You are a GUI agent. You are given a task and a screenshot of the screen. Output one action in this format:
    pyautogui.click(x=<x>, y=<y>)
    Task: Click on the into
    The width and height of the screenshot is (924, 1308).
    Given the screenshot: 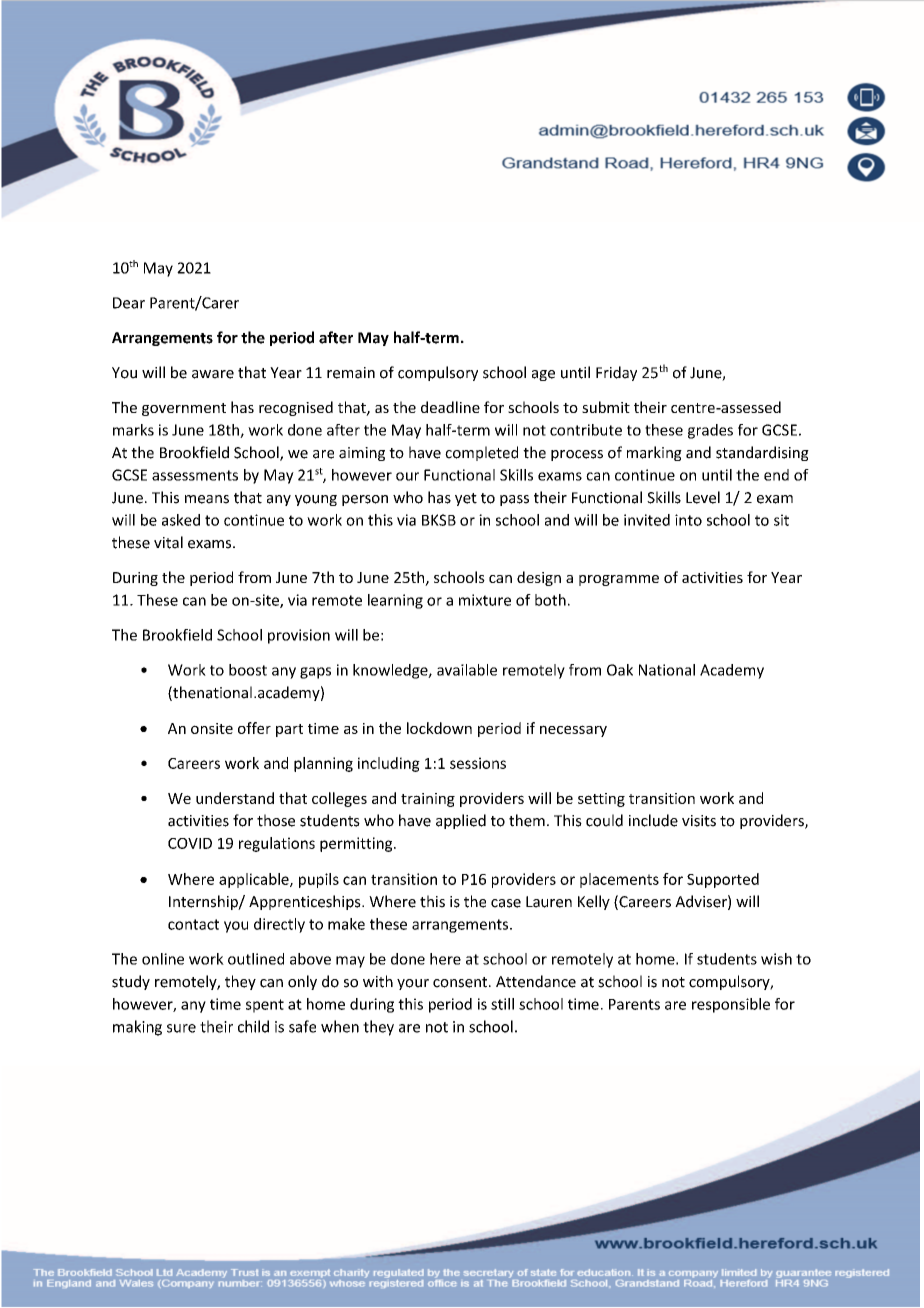 What is the action you would take?
    pyautogui.click(x=688, y=520)
